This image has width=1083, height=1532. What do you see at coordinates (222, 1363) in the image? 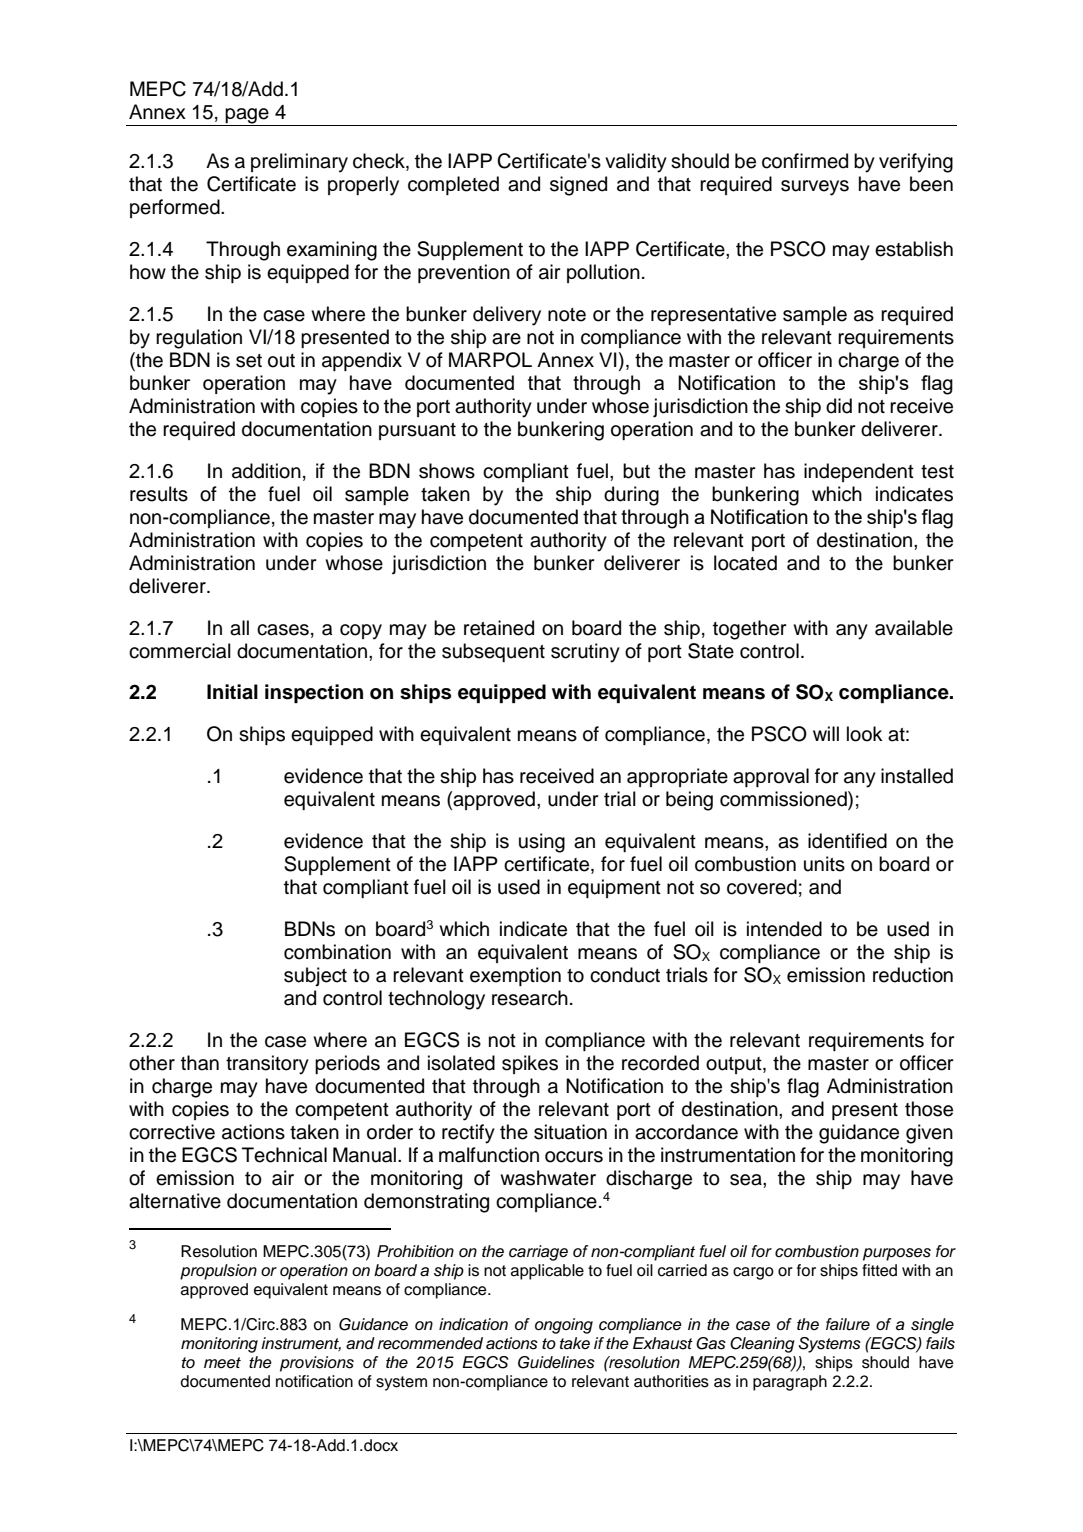
I see `meet` at bounding box center [222, 1363].
